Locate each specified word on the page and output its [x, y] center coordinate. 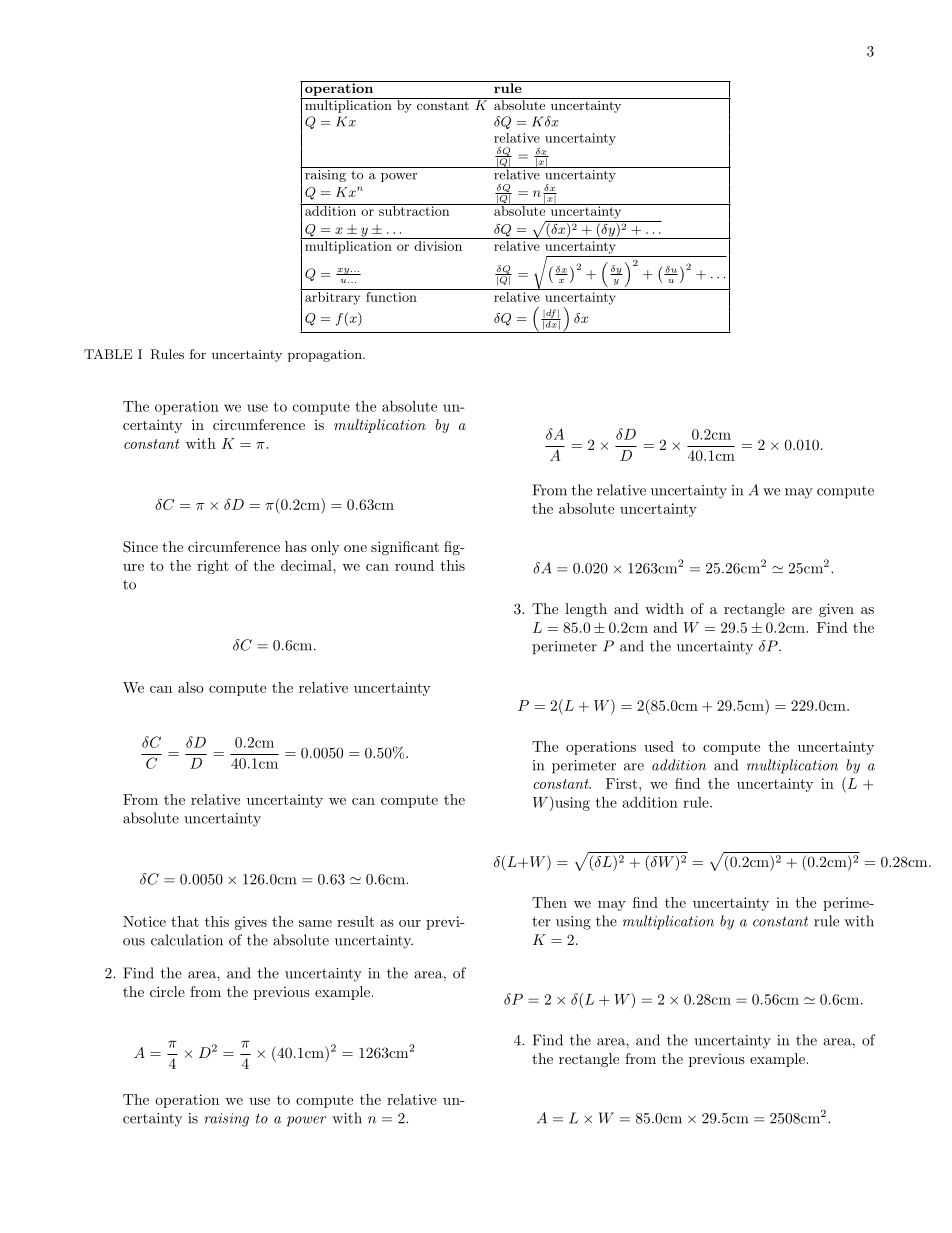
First [623, 783]
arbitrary [332, 298]
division [438, 246]
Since [140, 547]
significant [405, 548]
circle [167, 991]
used [659, 746]
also [191, 687]
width [664, 608]
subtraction [414, 210]
